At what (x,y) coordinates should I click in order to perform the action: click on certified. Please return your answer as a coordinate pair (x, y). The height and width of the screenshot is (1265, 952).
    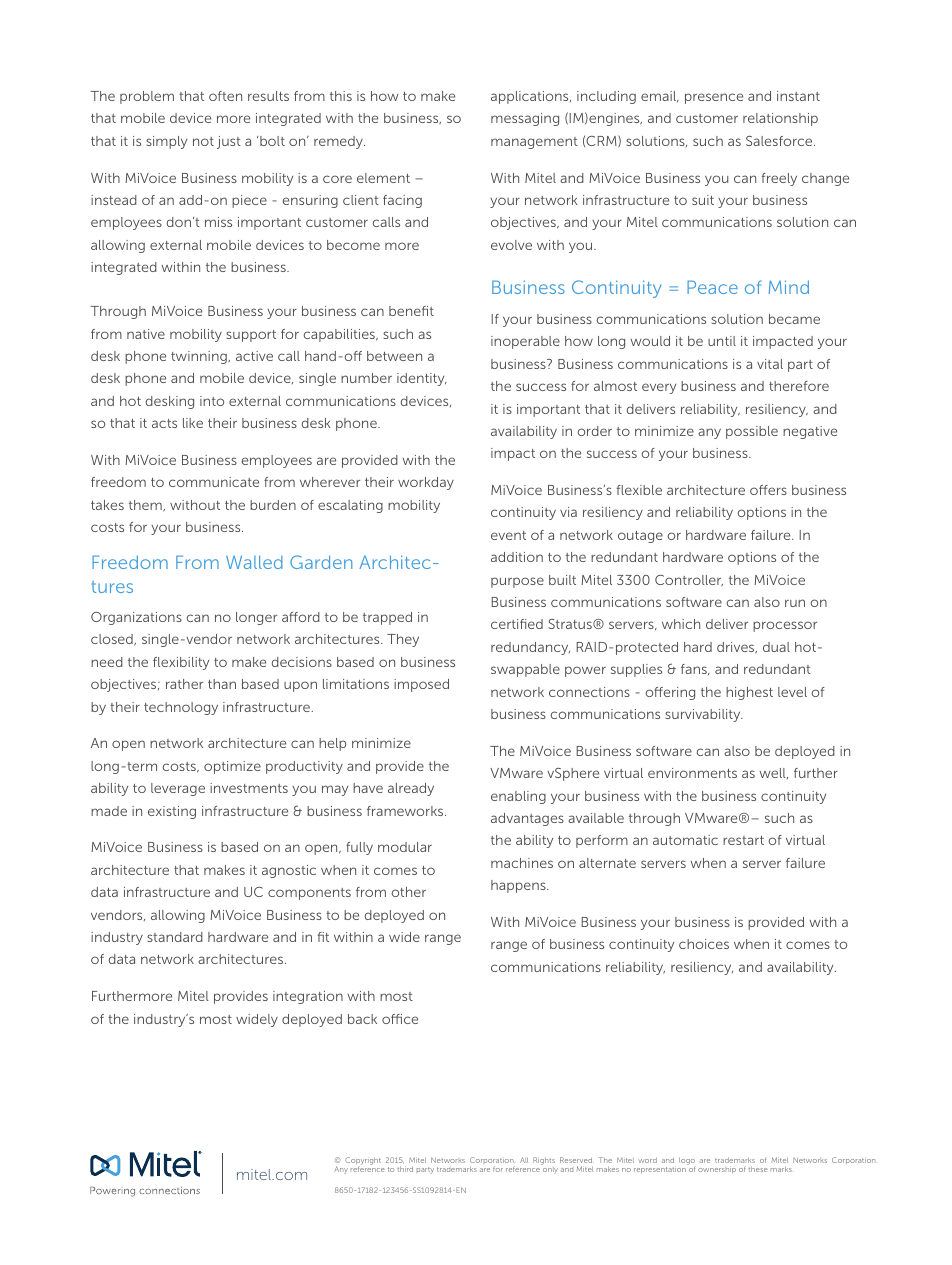
    Looking at the image, I should click on (517, 624).
